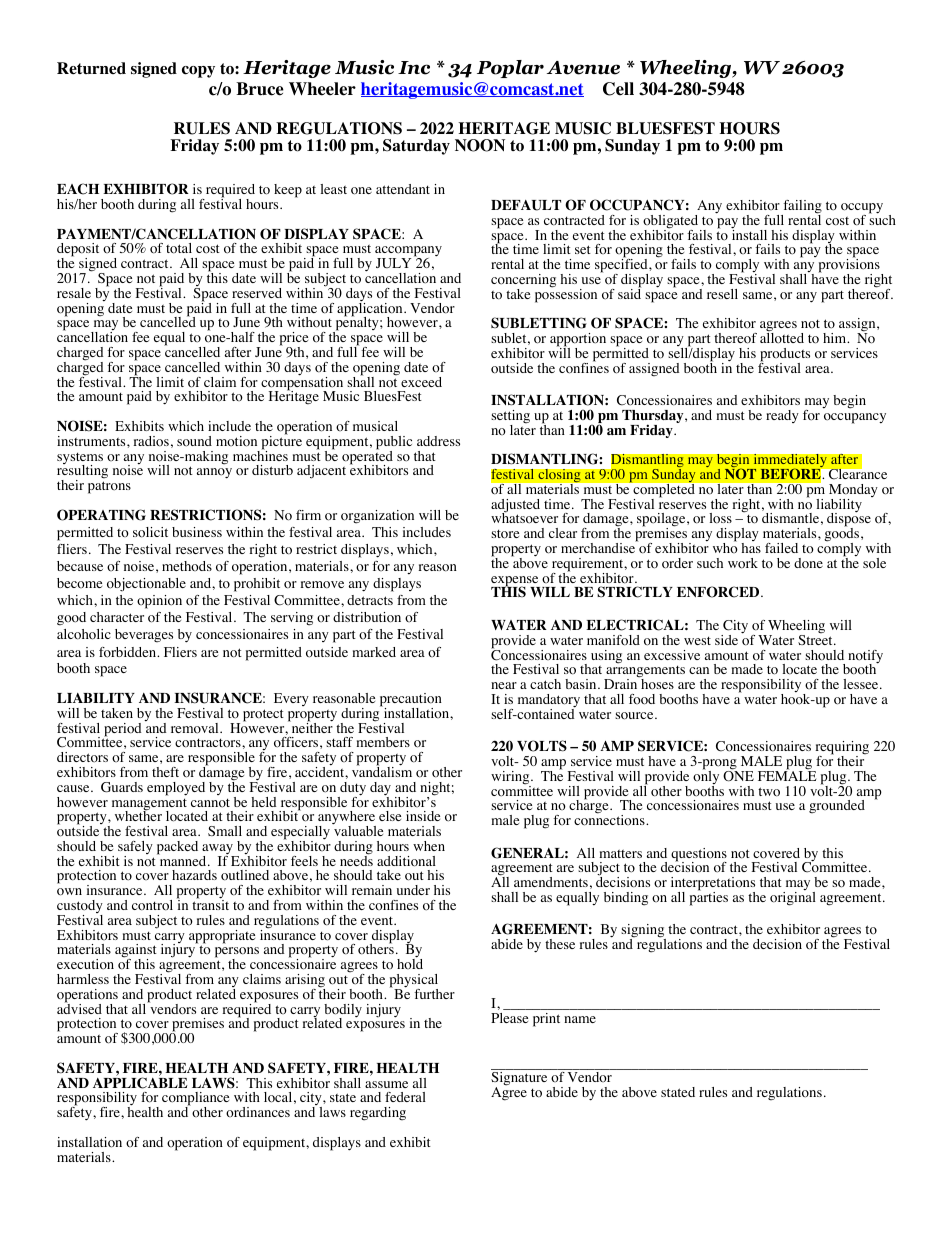  I want to click on reserved, so click(257, 293).
